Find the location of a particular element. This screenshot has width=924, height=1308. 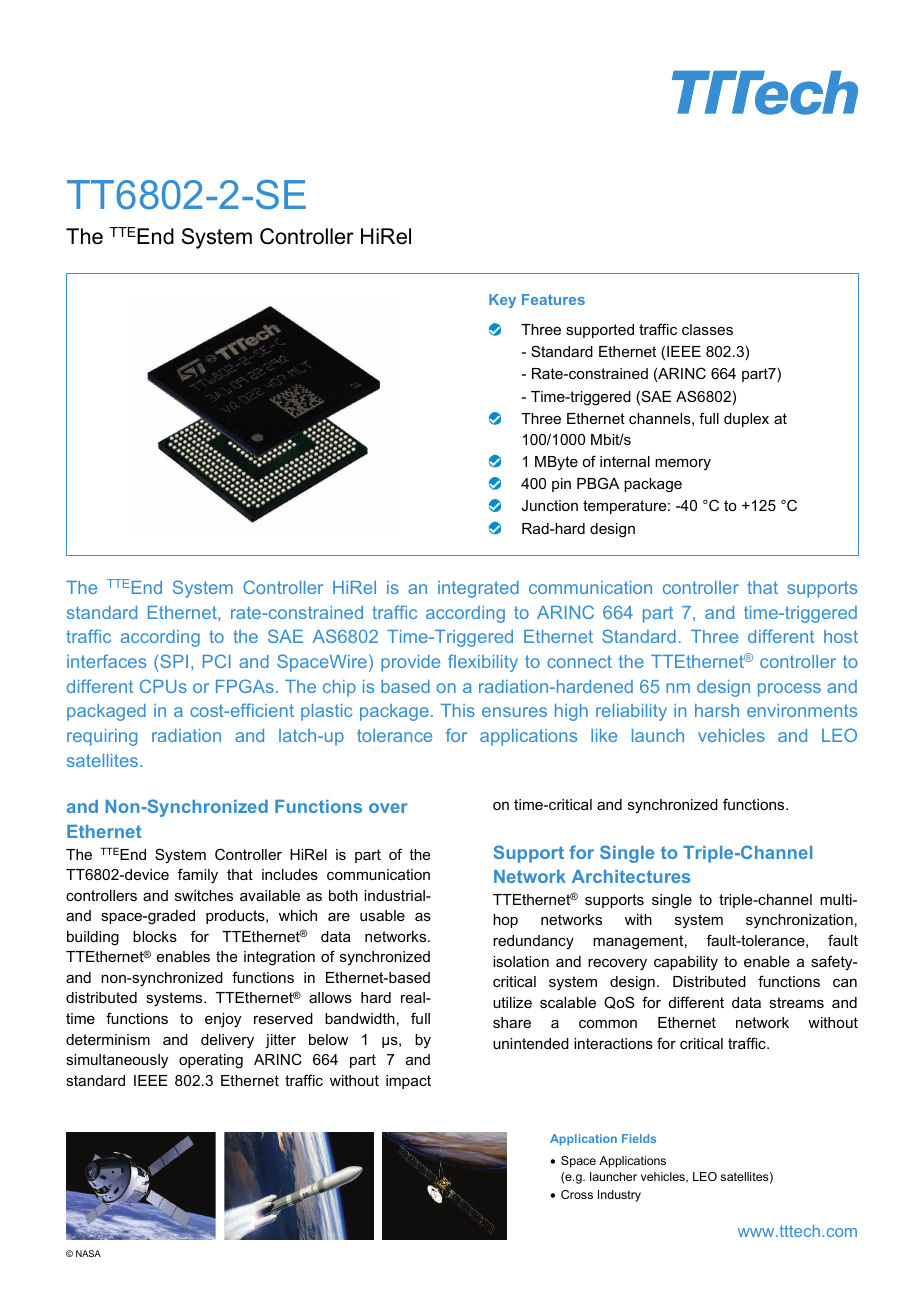

flexibility is located at coordinates (483, 663).
